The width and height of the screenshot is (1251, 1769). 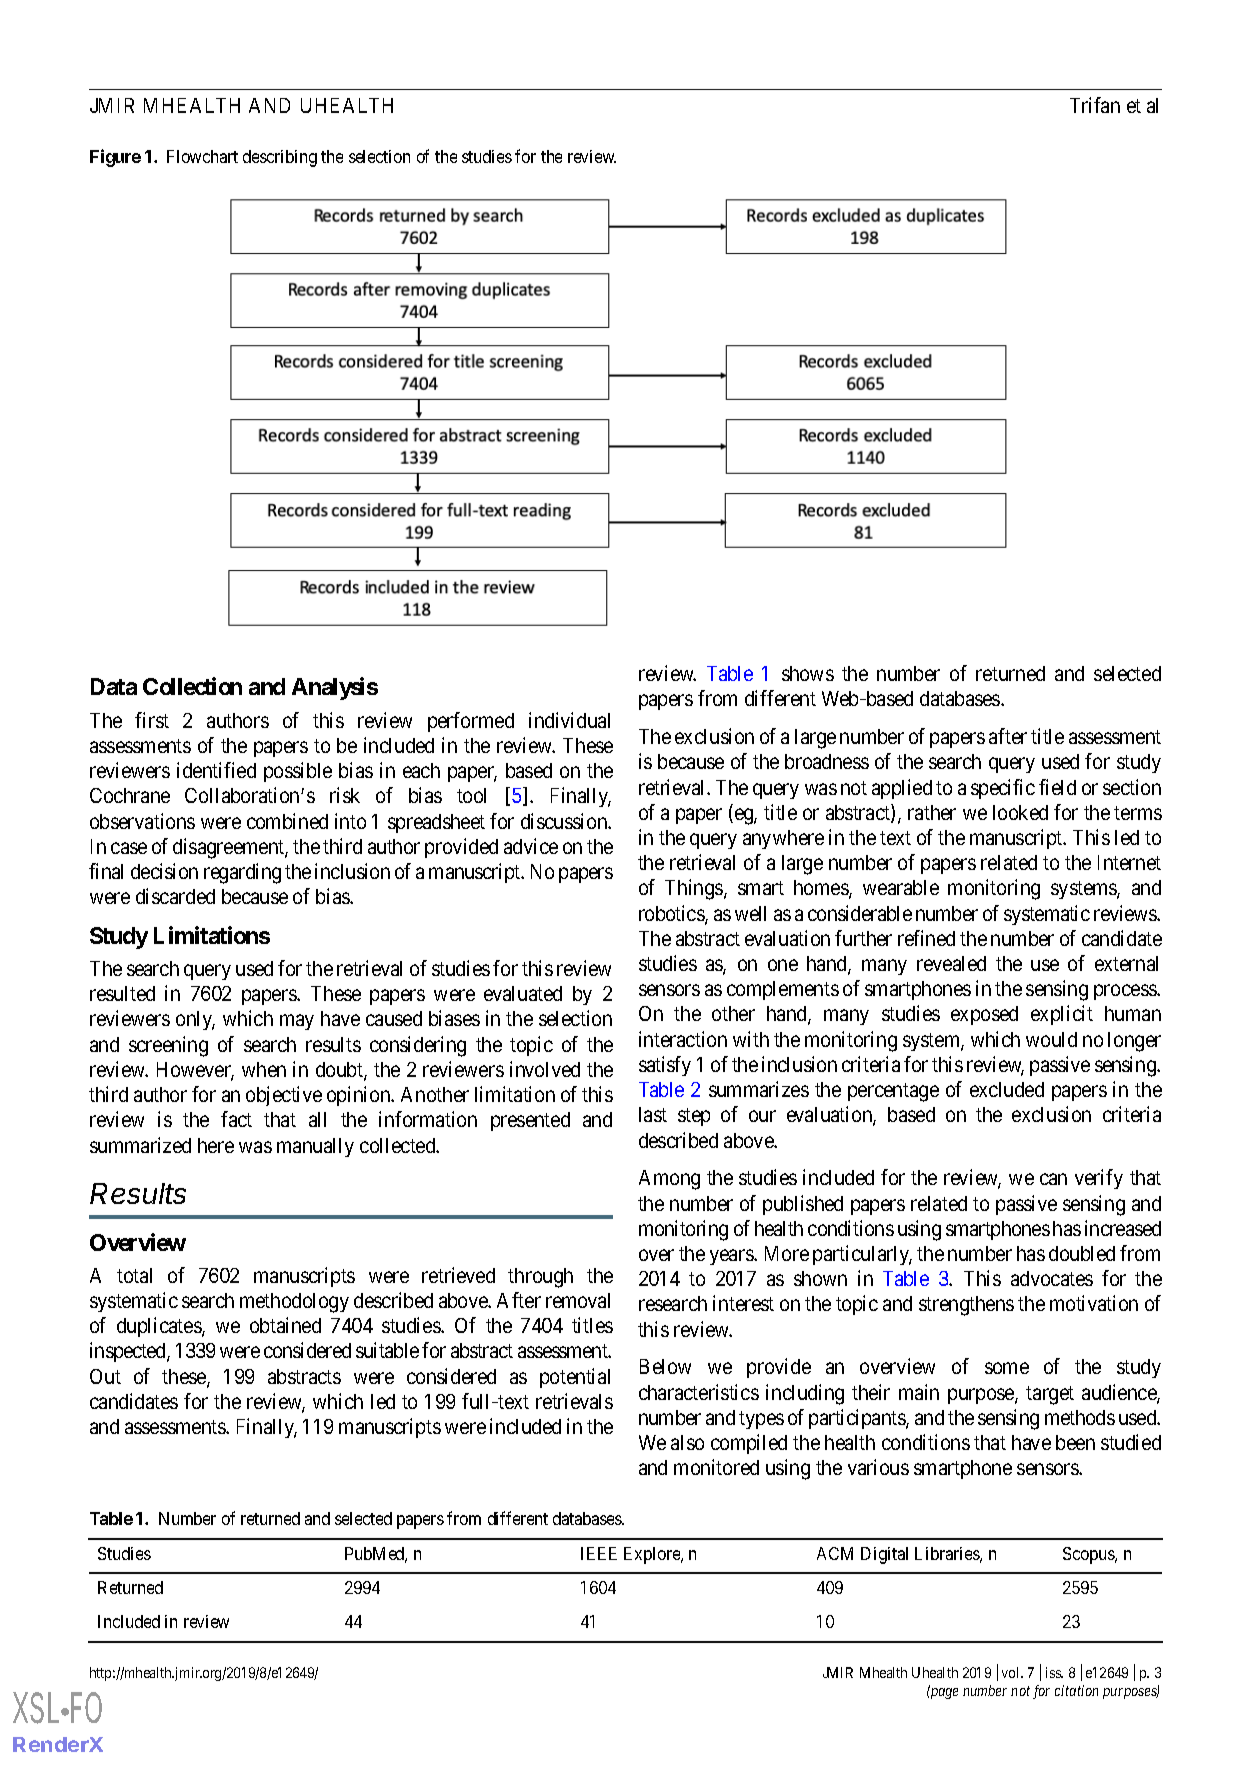 What do you see at coordinates (175, 896) in the screenshot?
I see `discarded` at bounding box center [175, 896].
